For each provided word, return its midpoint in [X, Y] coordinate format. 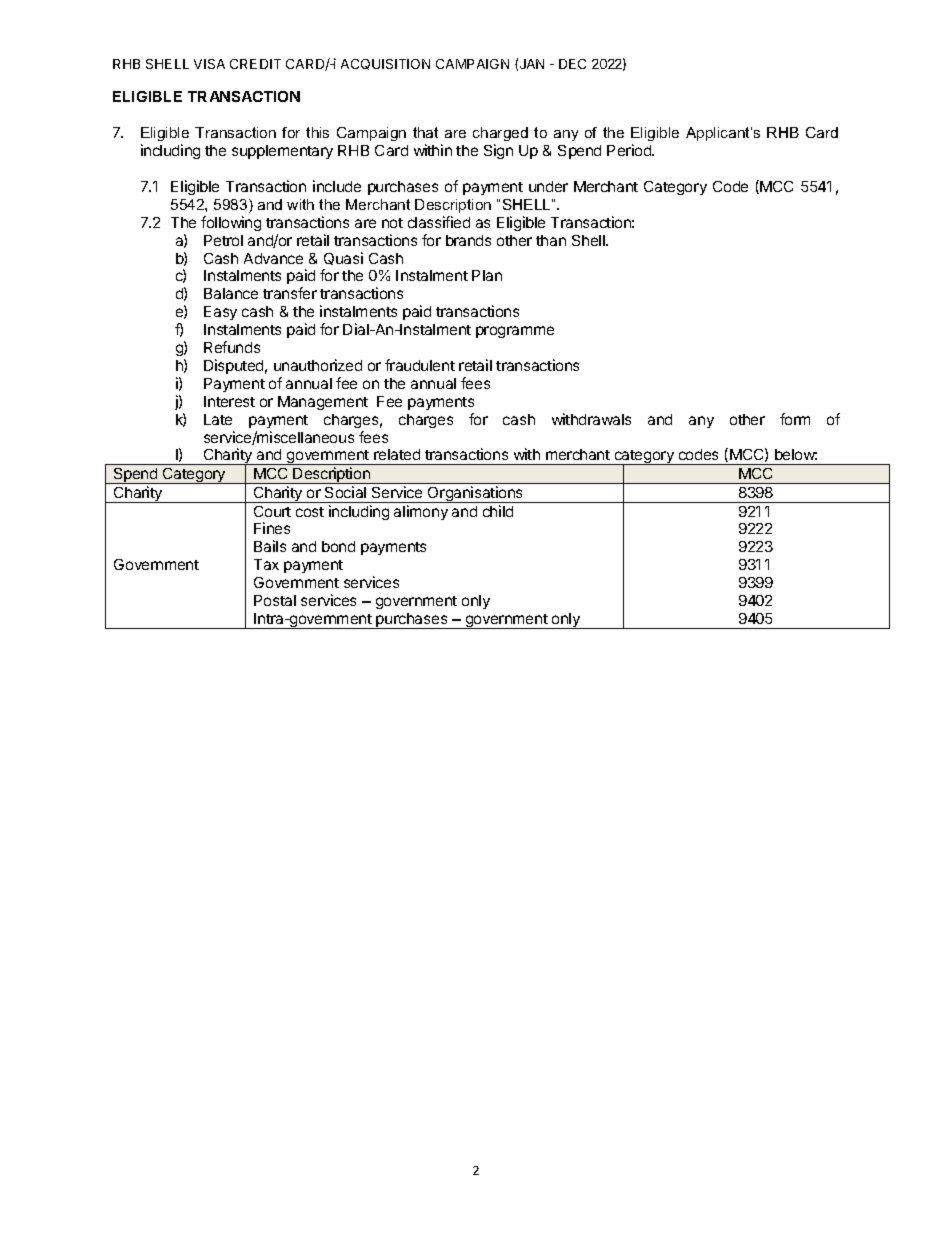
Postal [275, 600]
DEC [572, 64]
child [498, 511]
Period [630, 150]
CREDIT [255, 64]
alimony [421, 512]
